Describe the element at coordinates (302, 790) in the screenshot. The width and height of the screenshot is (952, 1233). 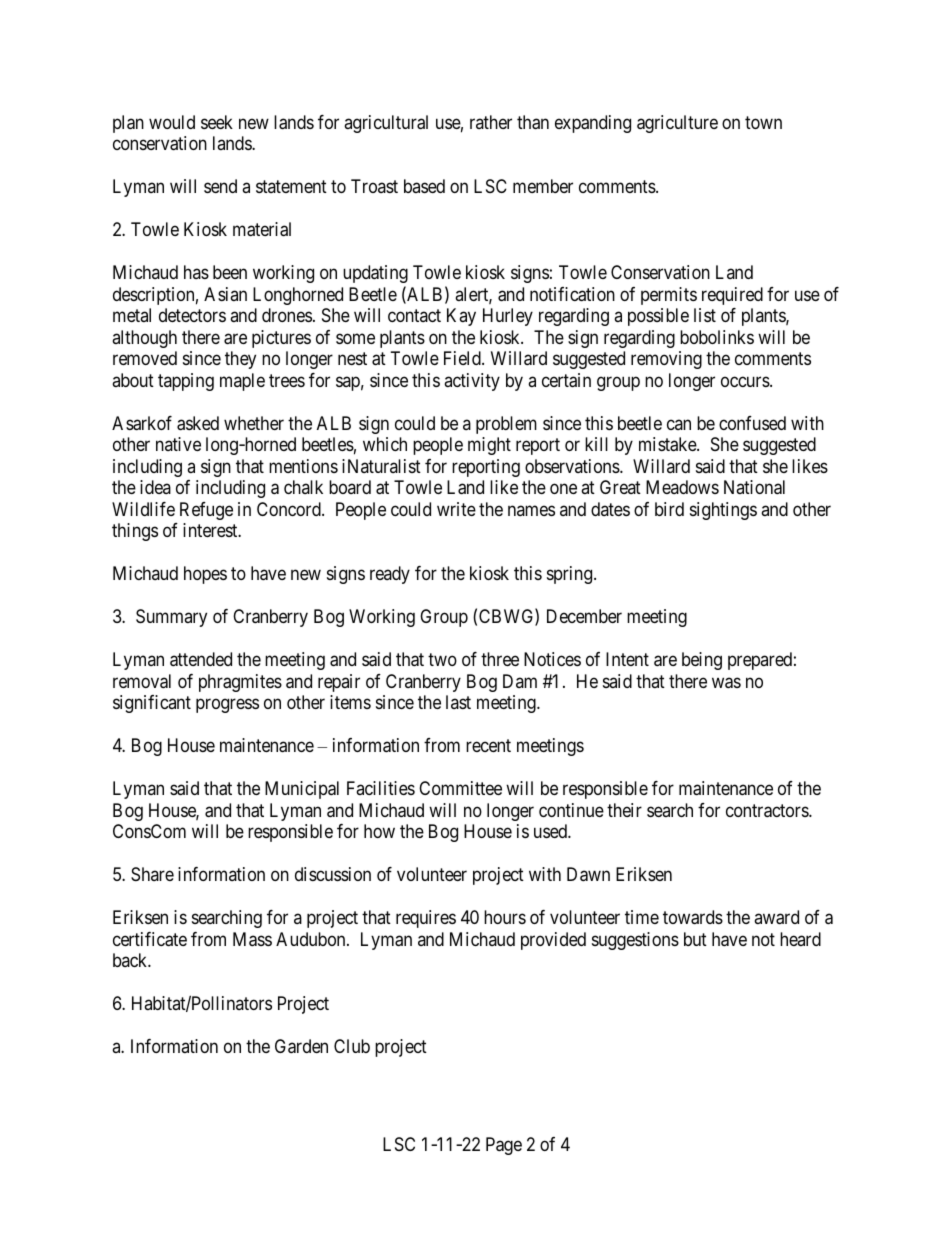
I see `Municipal` at that location.
